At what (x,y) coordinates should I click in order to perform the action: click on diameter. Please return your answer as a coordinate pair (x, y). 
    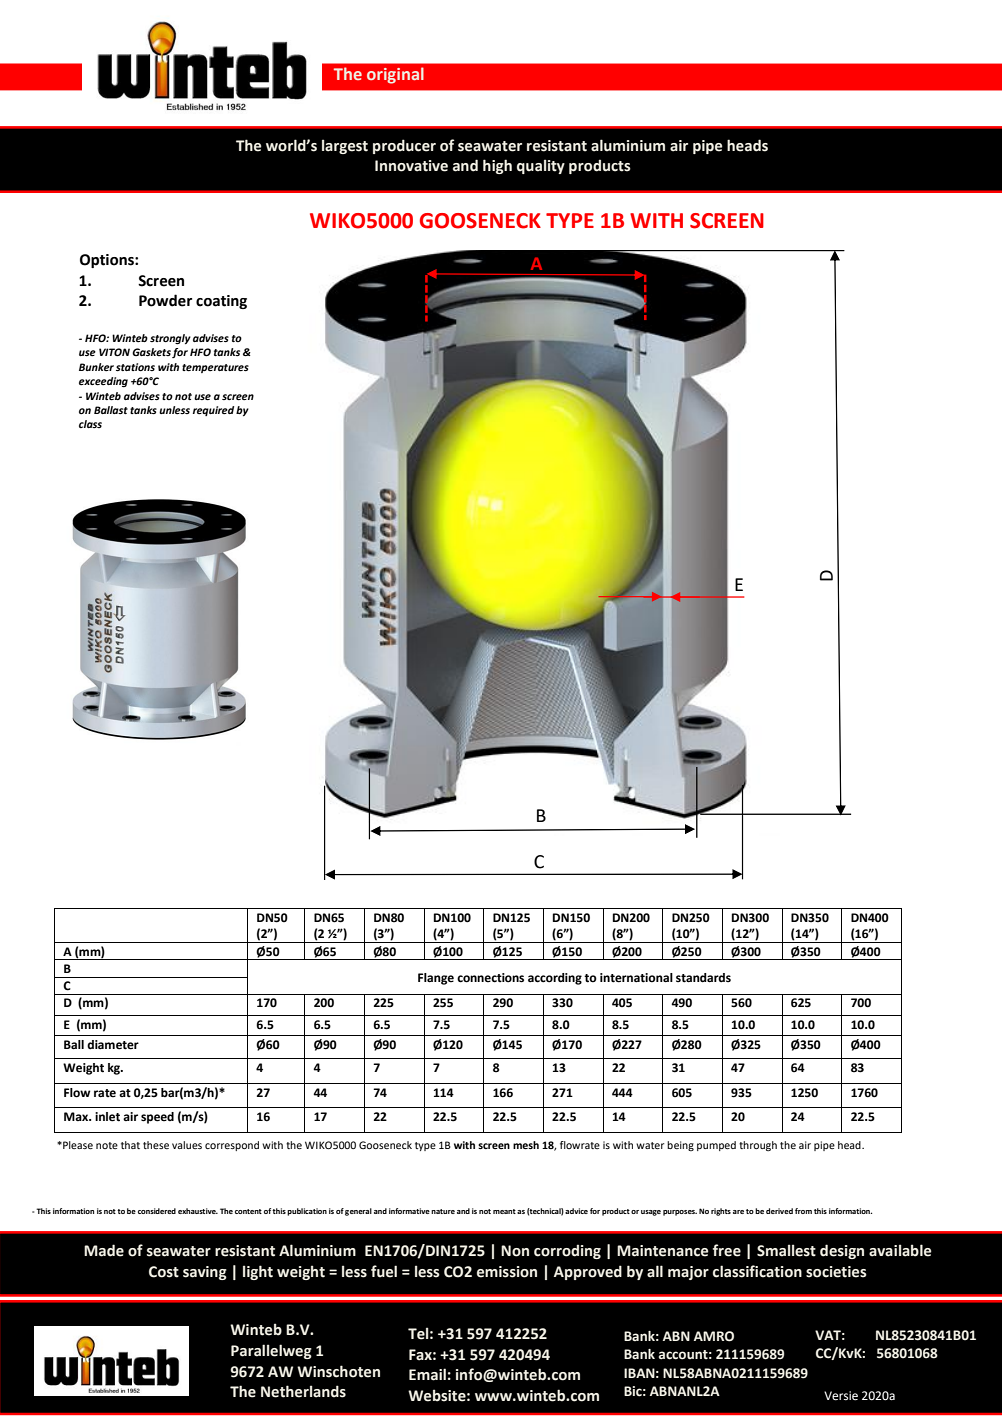
    Looking at the image, I should click on (113, 1045).
